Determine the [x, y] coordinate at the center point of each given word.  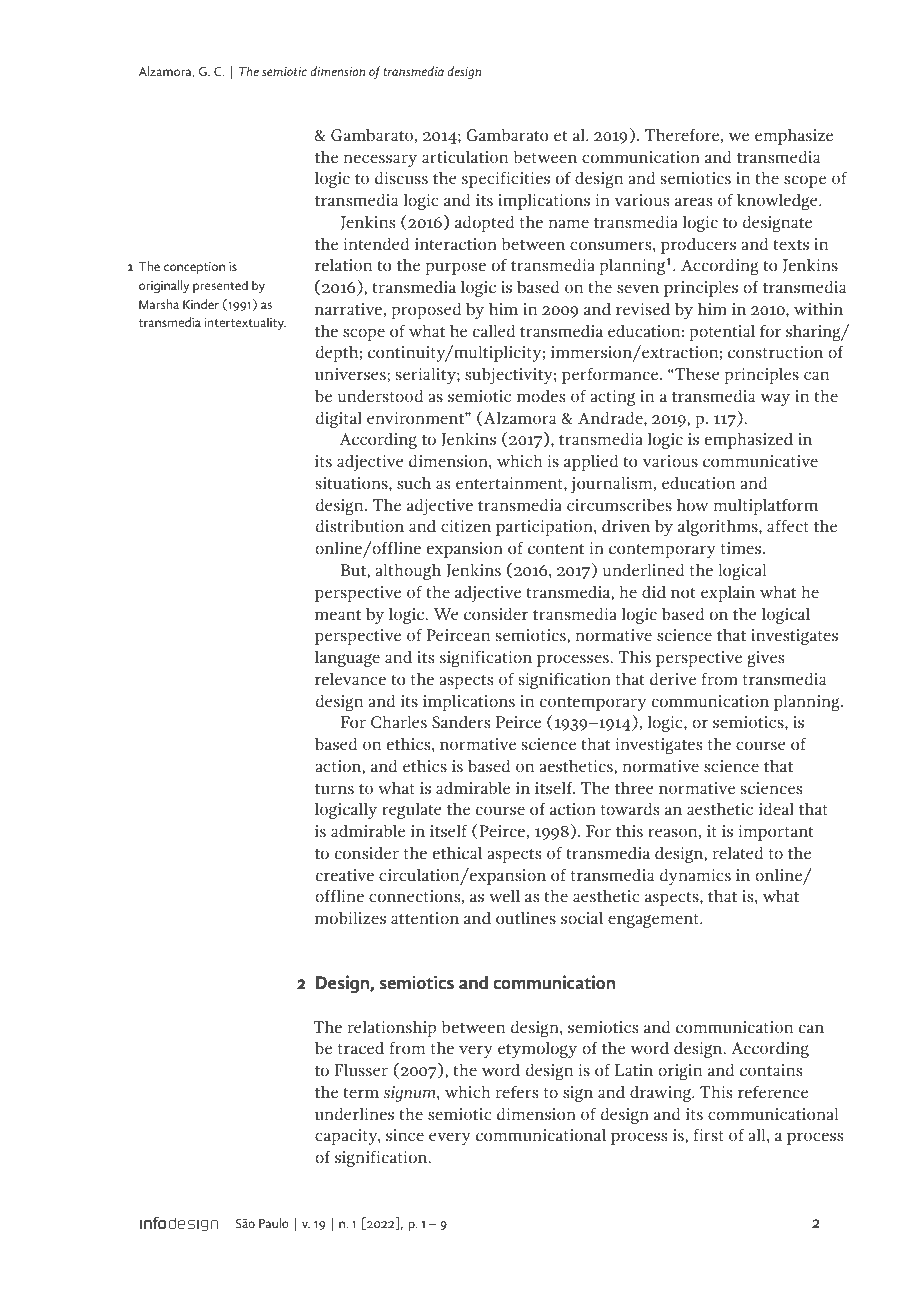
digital [339, 419]
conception [194, 268]
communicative [760, 461]
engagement [654, 921]
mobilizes [350, 917]
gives [765, 659]
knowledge [778, 201]
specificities [506, 179]
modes [541, 395]
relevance [350, 678]
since [405, 1135]
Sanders [461, 721]
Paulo [274, 1223]
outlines [526, 918]
